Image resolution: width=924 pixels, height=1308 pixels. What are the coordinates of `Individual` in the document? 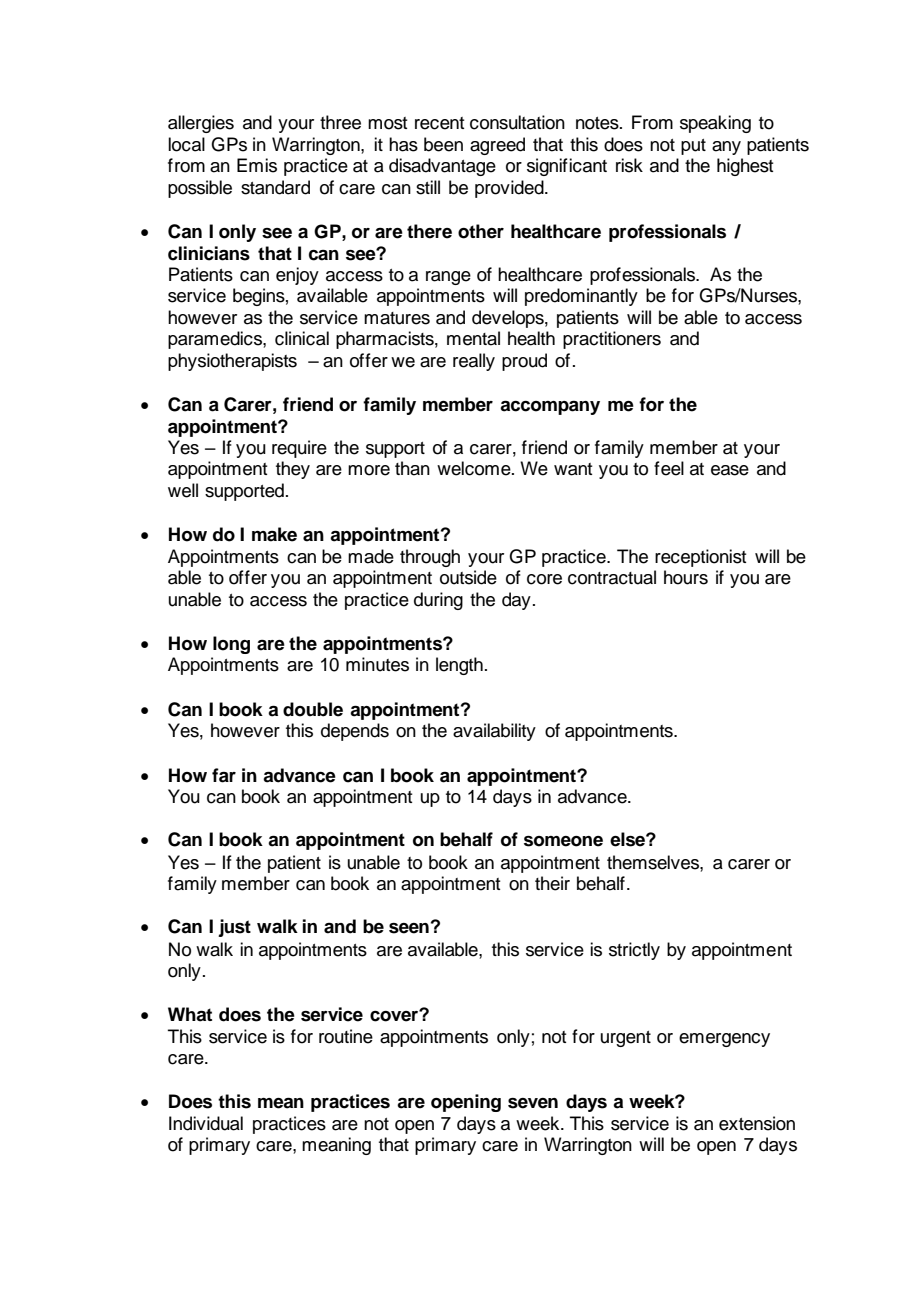 It's located at (206, 1123).
